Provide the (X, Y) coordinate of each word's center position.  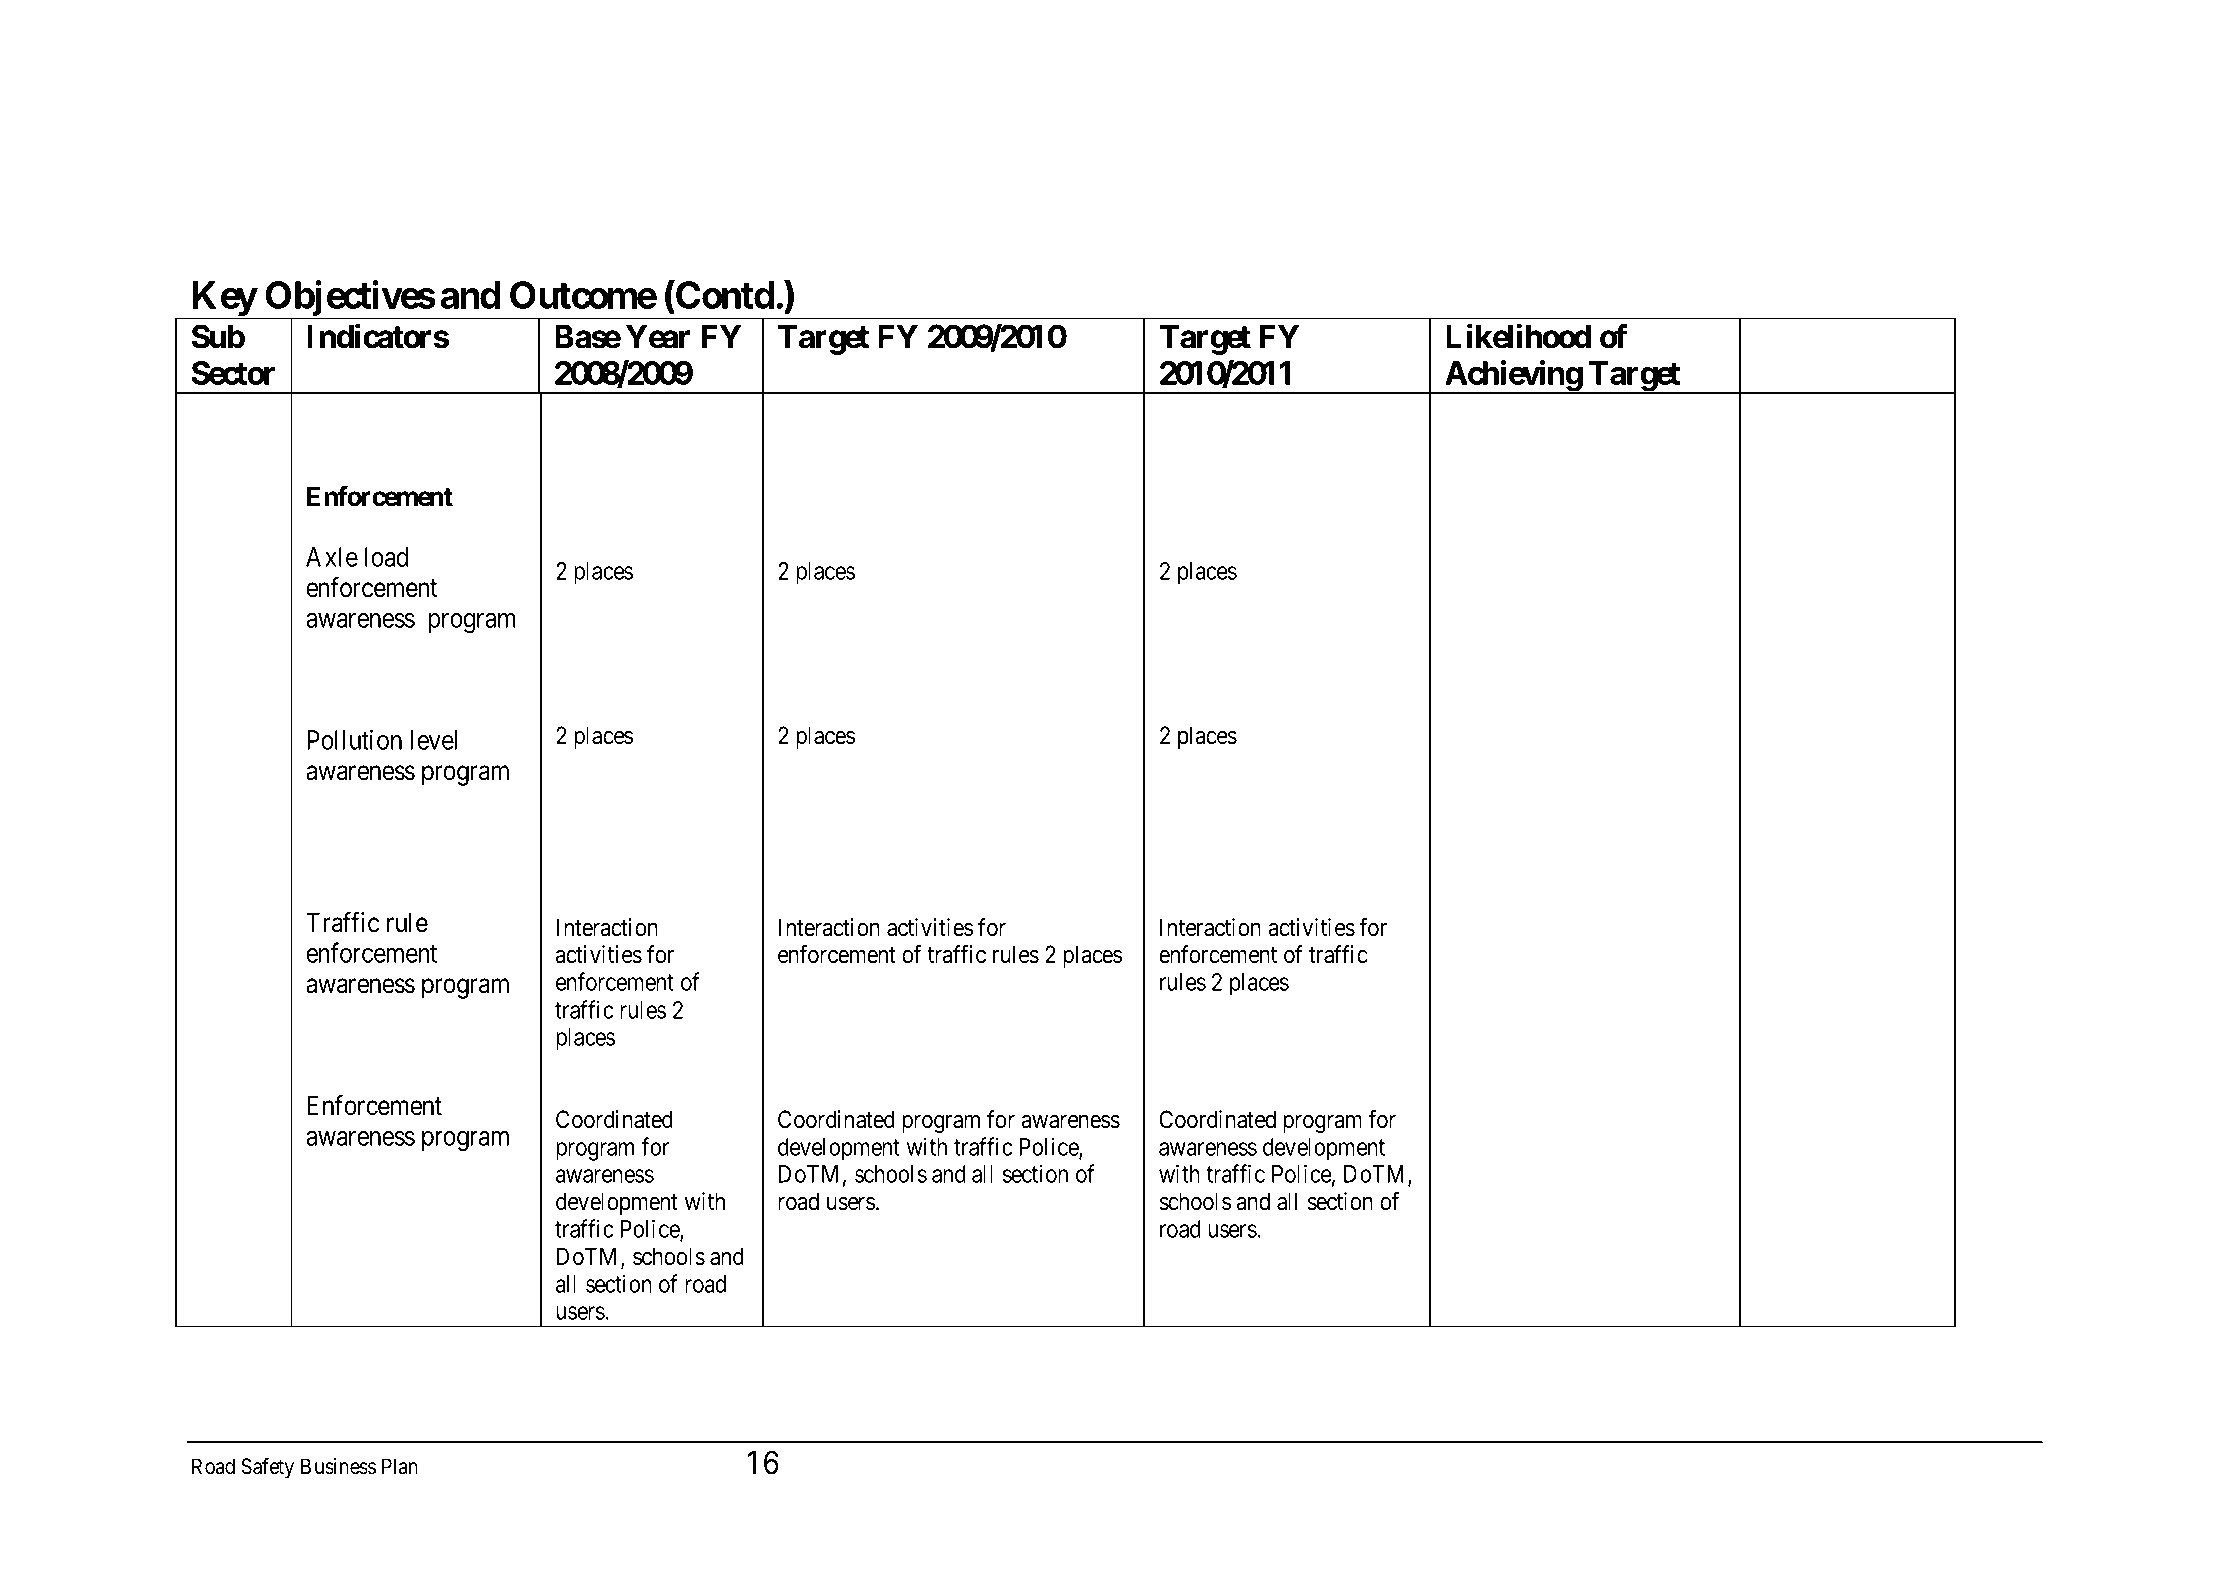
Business (338, 1466)
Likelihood (1518, 336)
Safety (267, 1468)
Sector (233, 373)
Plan (400, 1466)
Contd (724, 294)
